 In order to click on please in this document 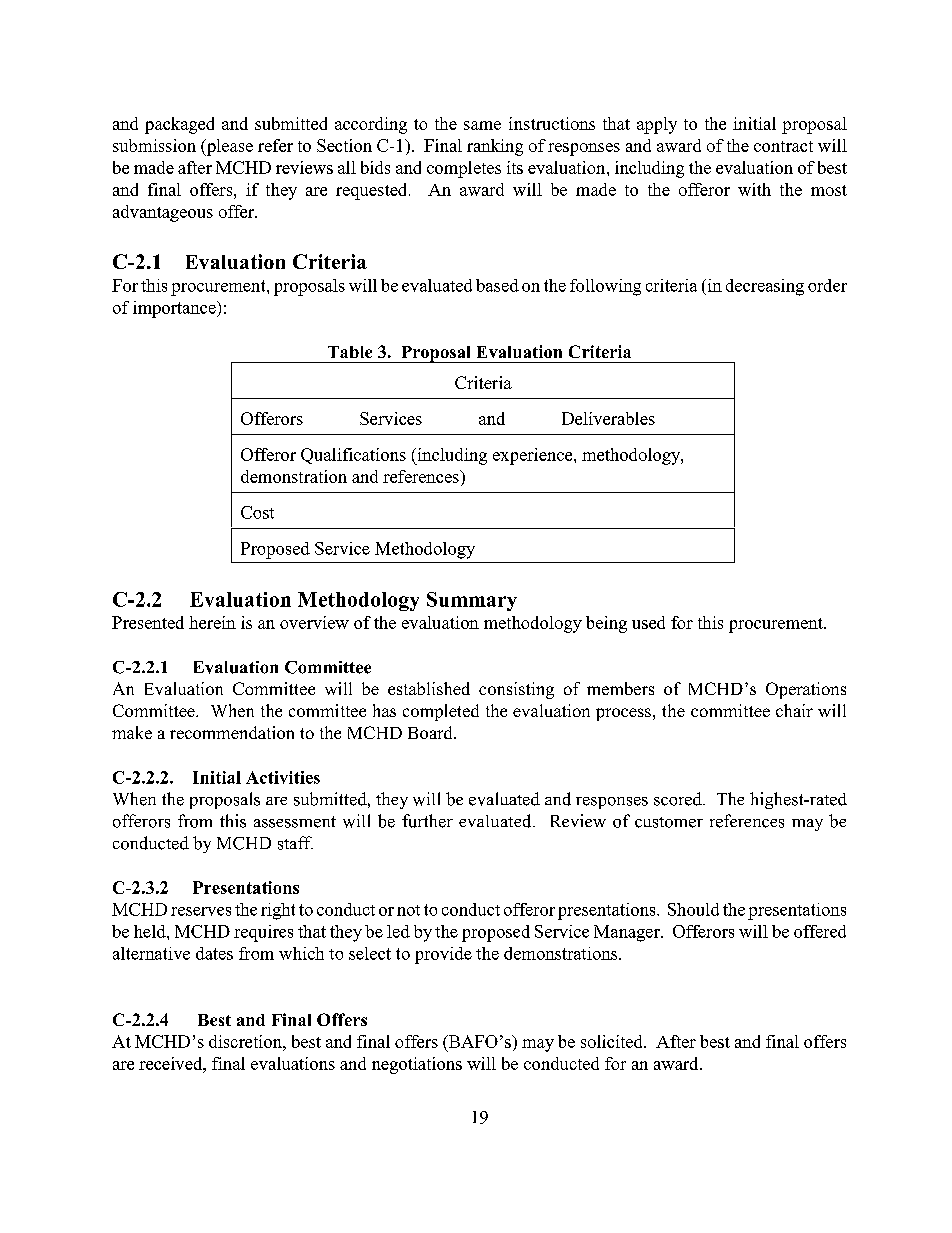, I will do `click(228, 147)`.
